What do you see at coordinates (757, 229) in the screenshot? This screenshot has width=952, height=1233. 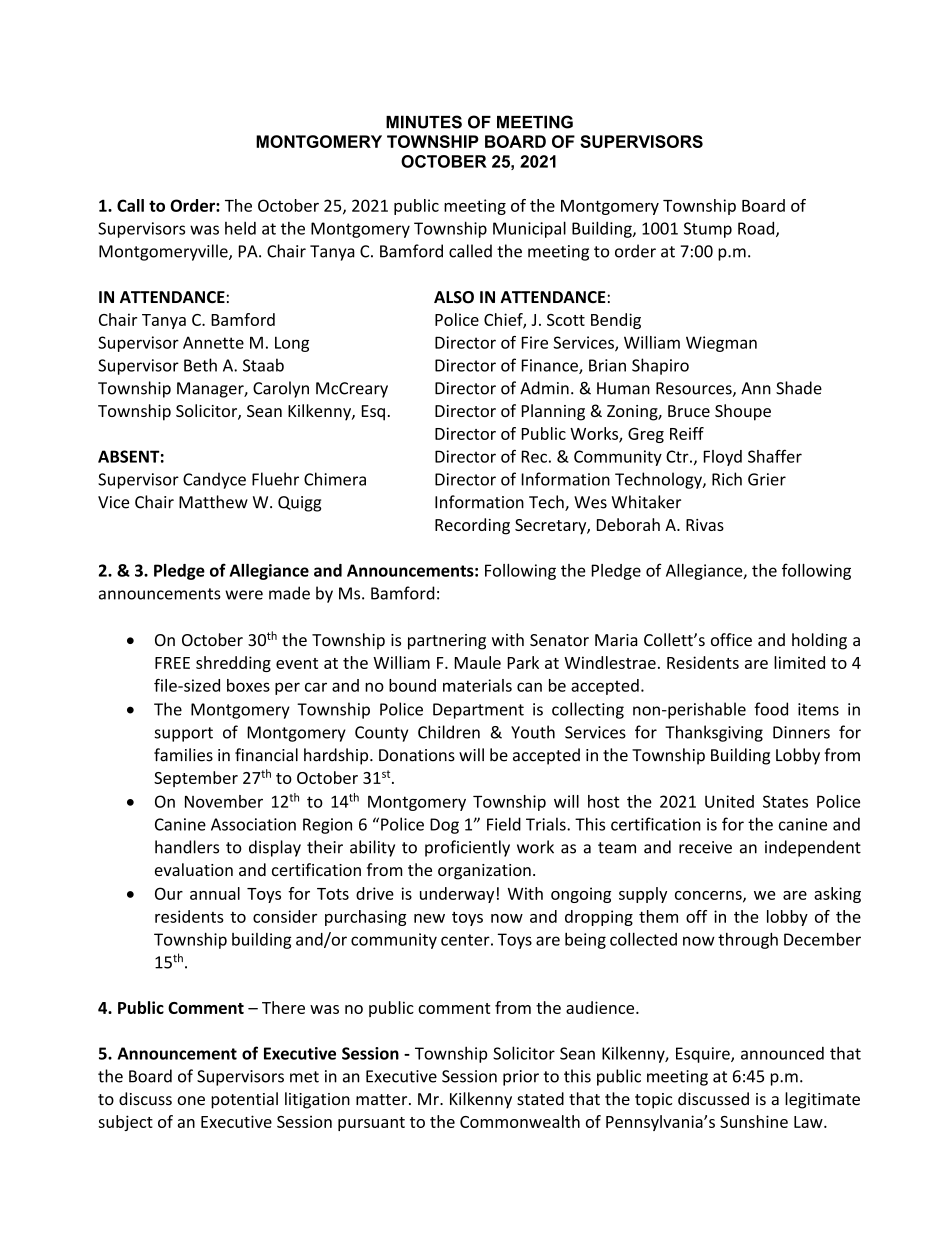 I see `Road` at bounding box center [757, 229].
